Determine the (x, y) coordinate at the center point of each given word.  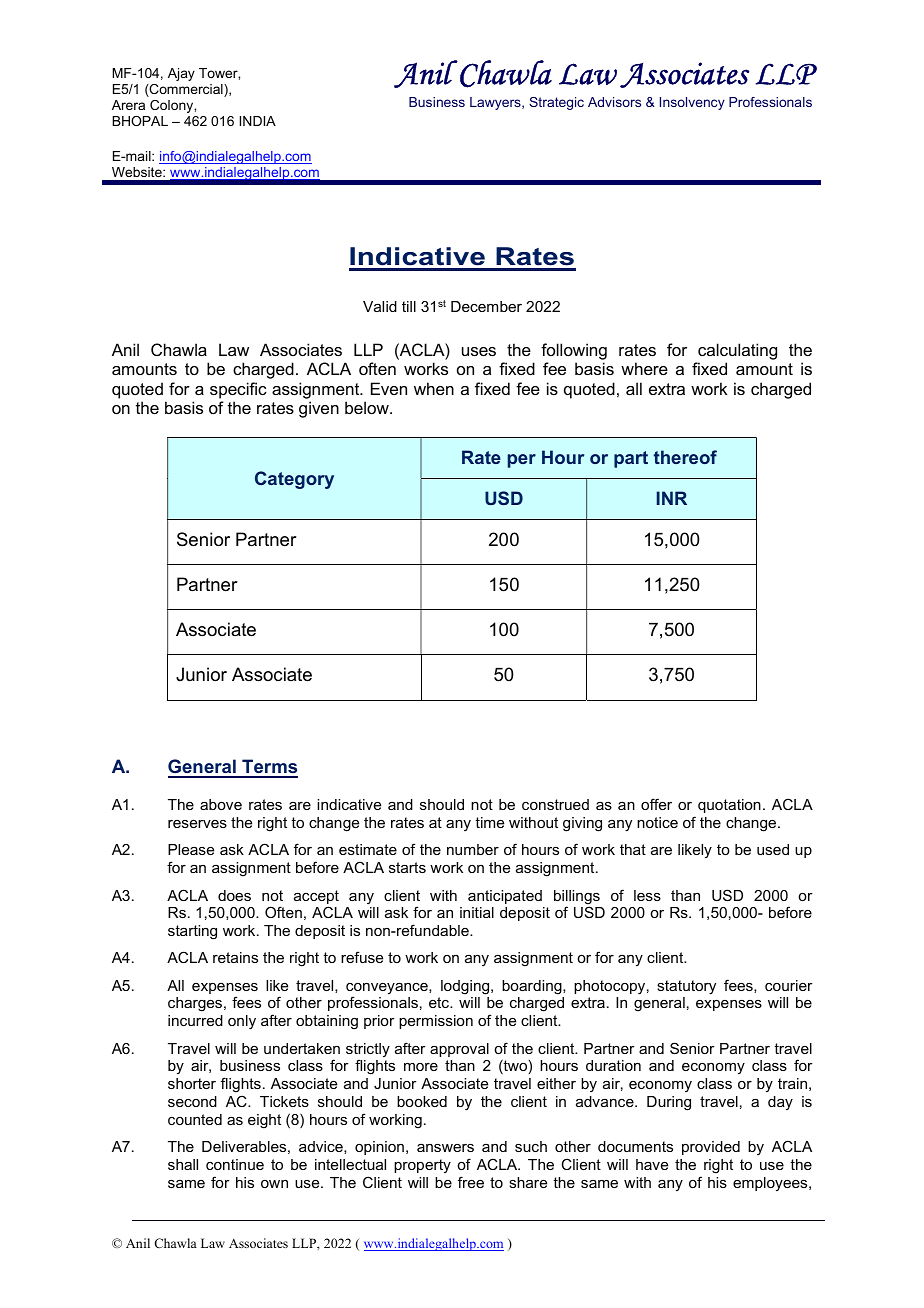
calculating (737, 351)
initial (477, 912)
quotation (729, 806)
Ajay (181, 74)
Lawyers (496, 103)
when (434, 388)
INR (672, 498)
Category (294, 480)
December (486, 306)
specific (238, 390)
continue (235, 1164)
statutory (686, 987)
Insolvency (692, 103)
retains (235, 957)
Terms (269, 768)
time (489, 822)
